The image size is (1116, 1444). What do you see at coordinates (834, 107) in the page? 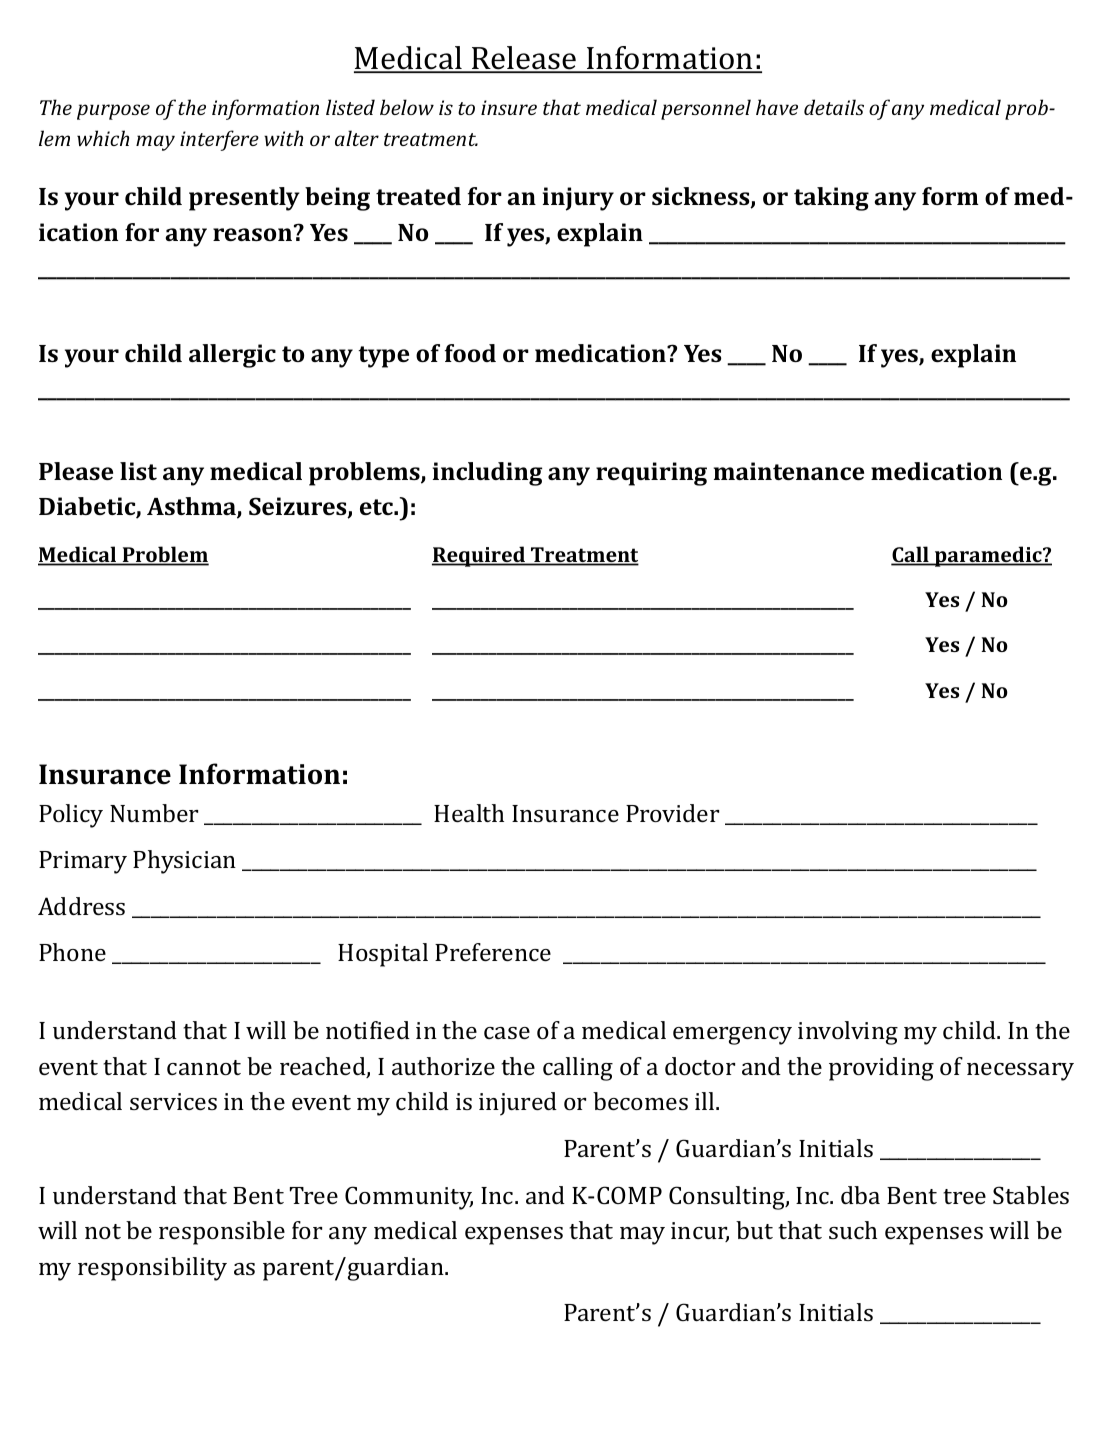
I see `details` at bounding box center [834, 107].
